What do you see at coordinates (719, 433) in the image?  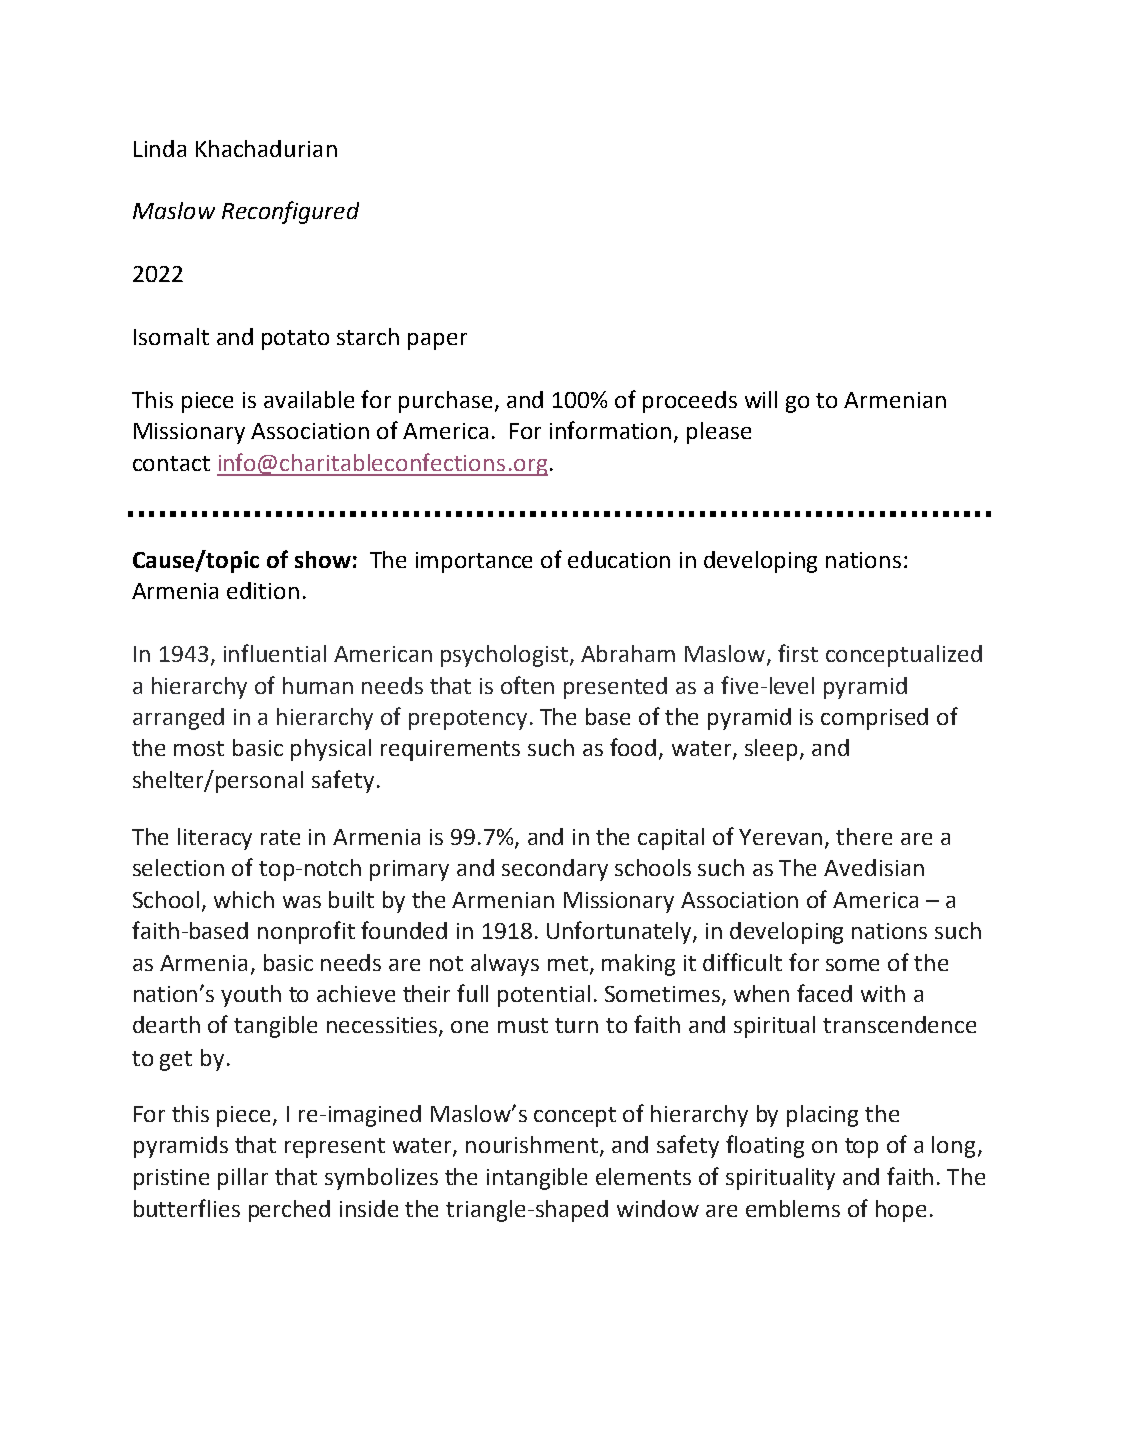 I see `please` at bounding box center [719, 433].
